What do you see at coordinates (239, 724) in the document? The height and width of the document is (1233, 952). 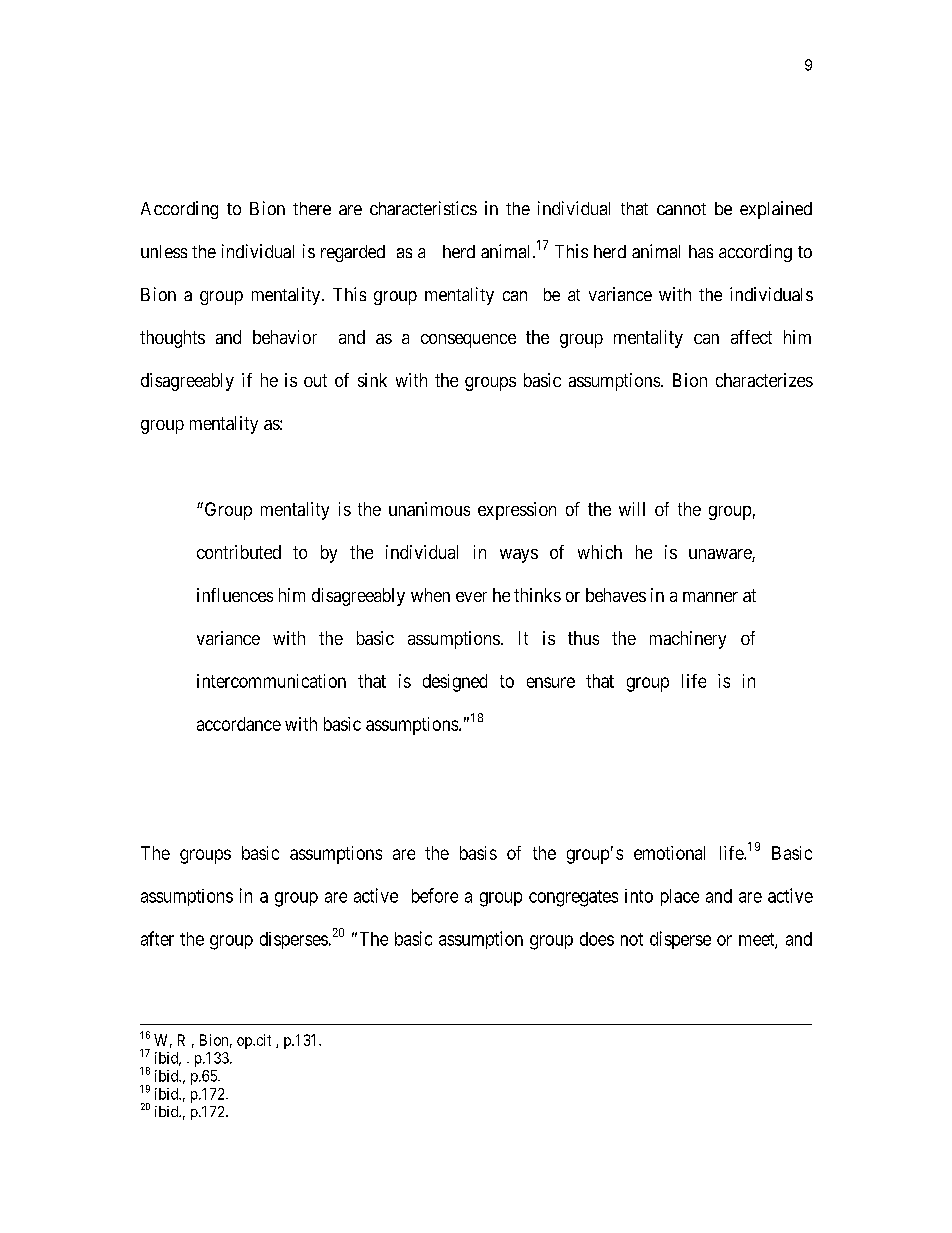 I see `accordance` at bounding box center [239, 724].
